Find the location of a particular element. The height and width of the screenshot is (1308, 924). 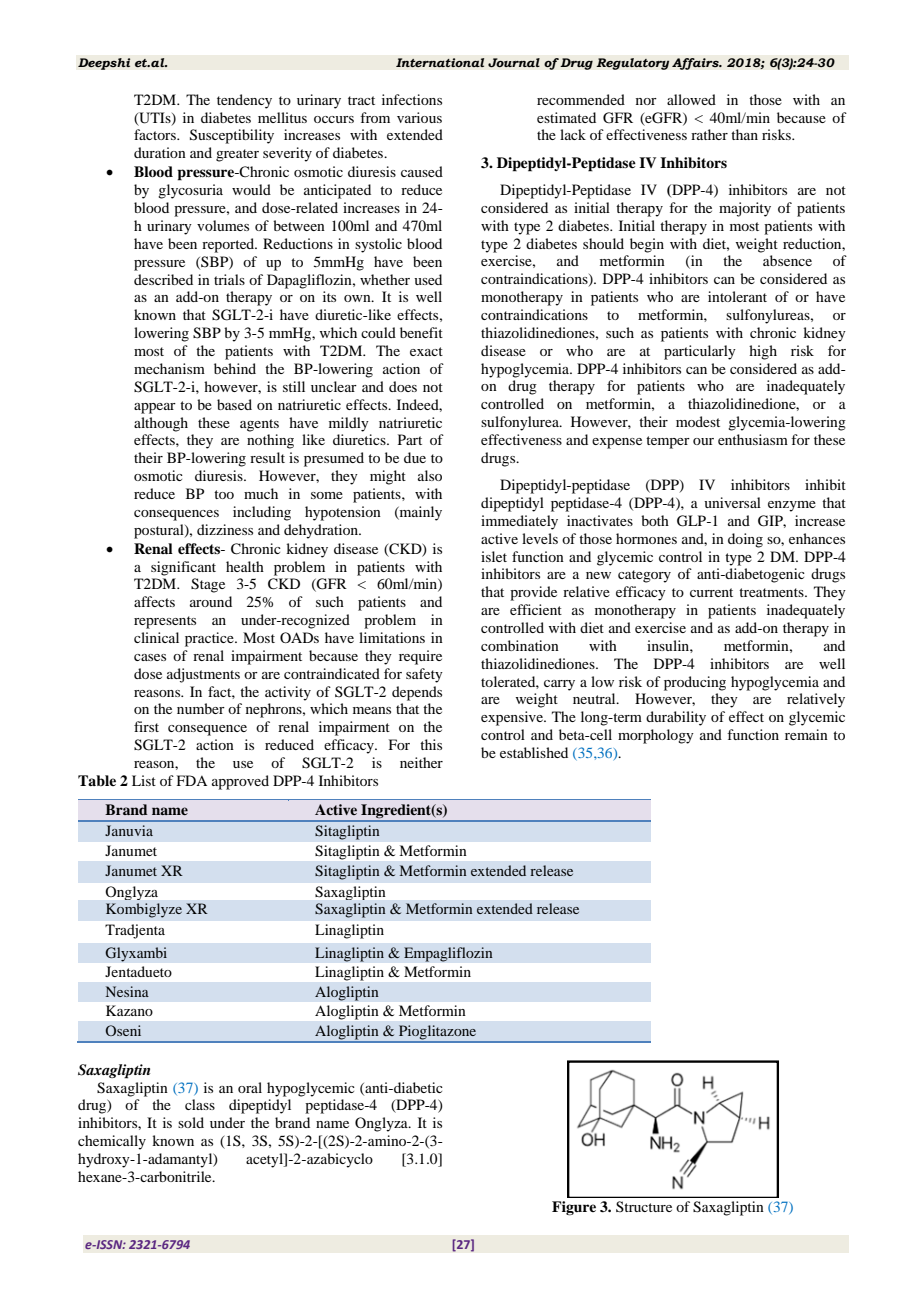

tendency is located at coordinates (244, 101).
